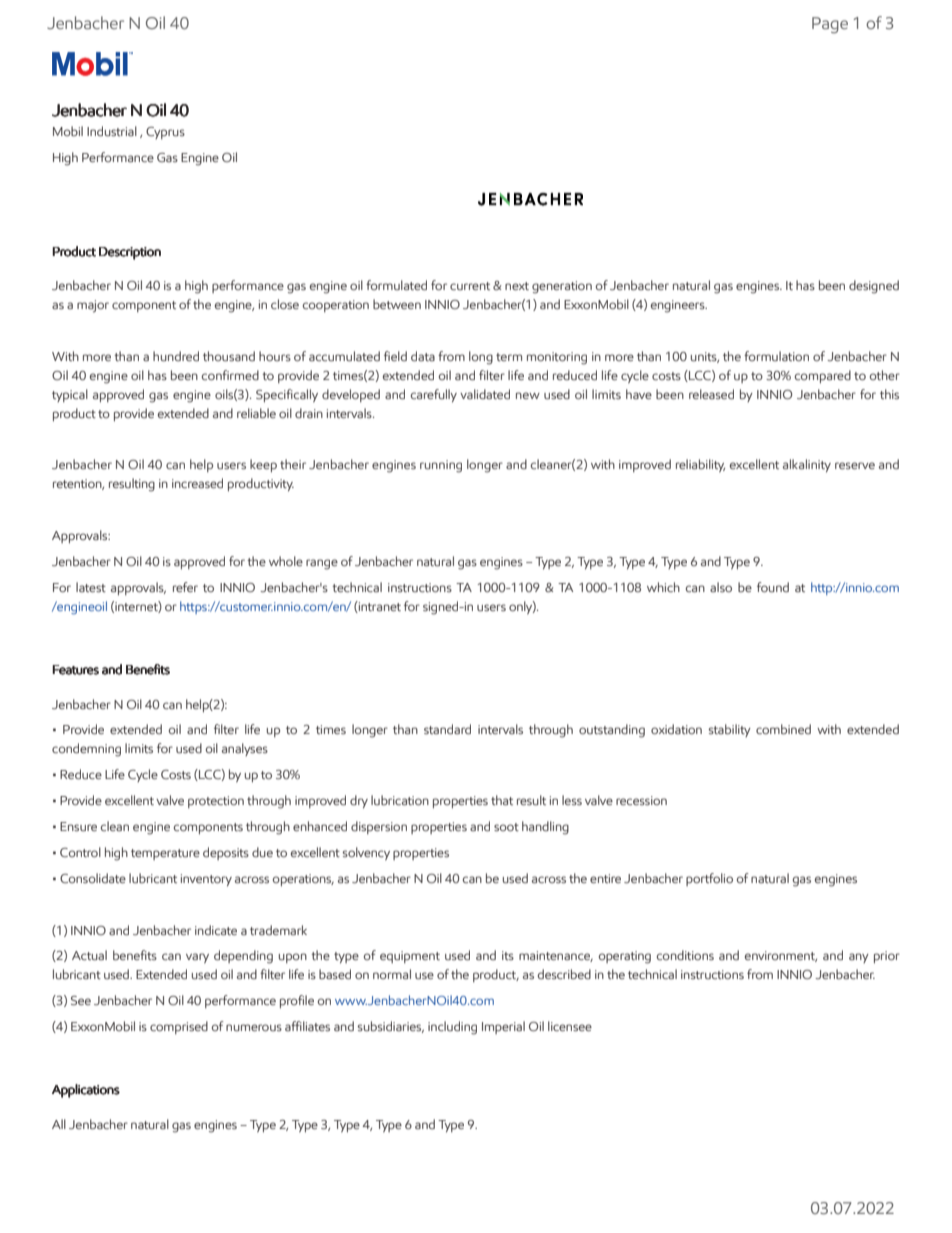  I want to click on combined, so click(783, 729).
